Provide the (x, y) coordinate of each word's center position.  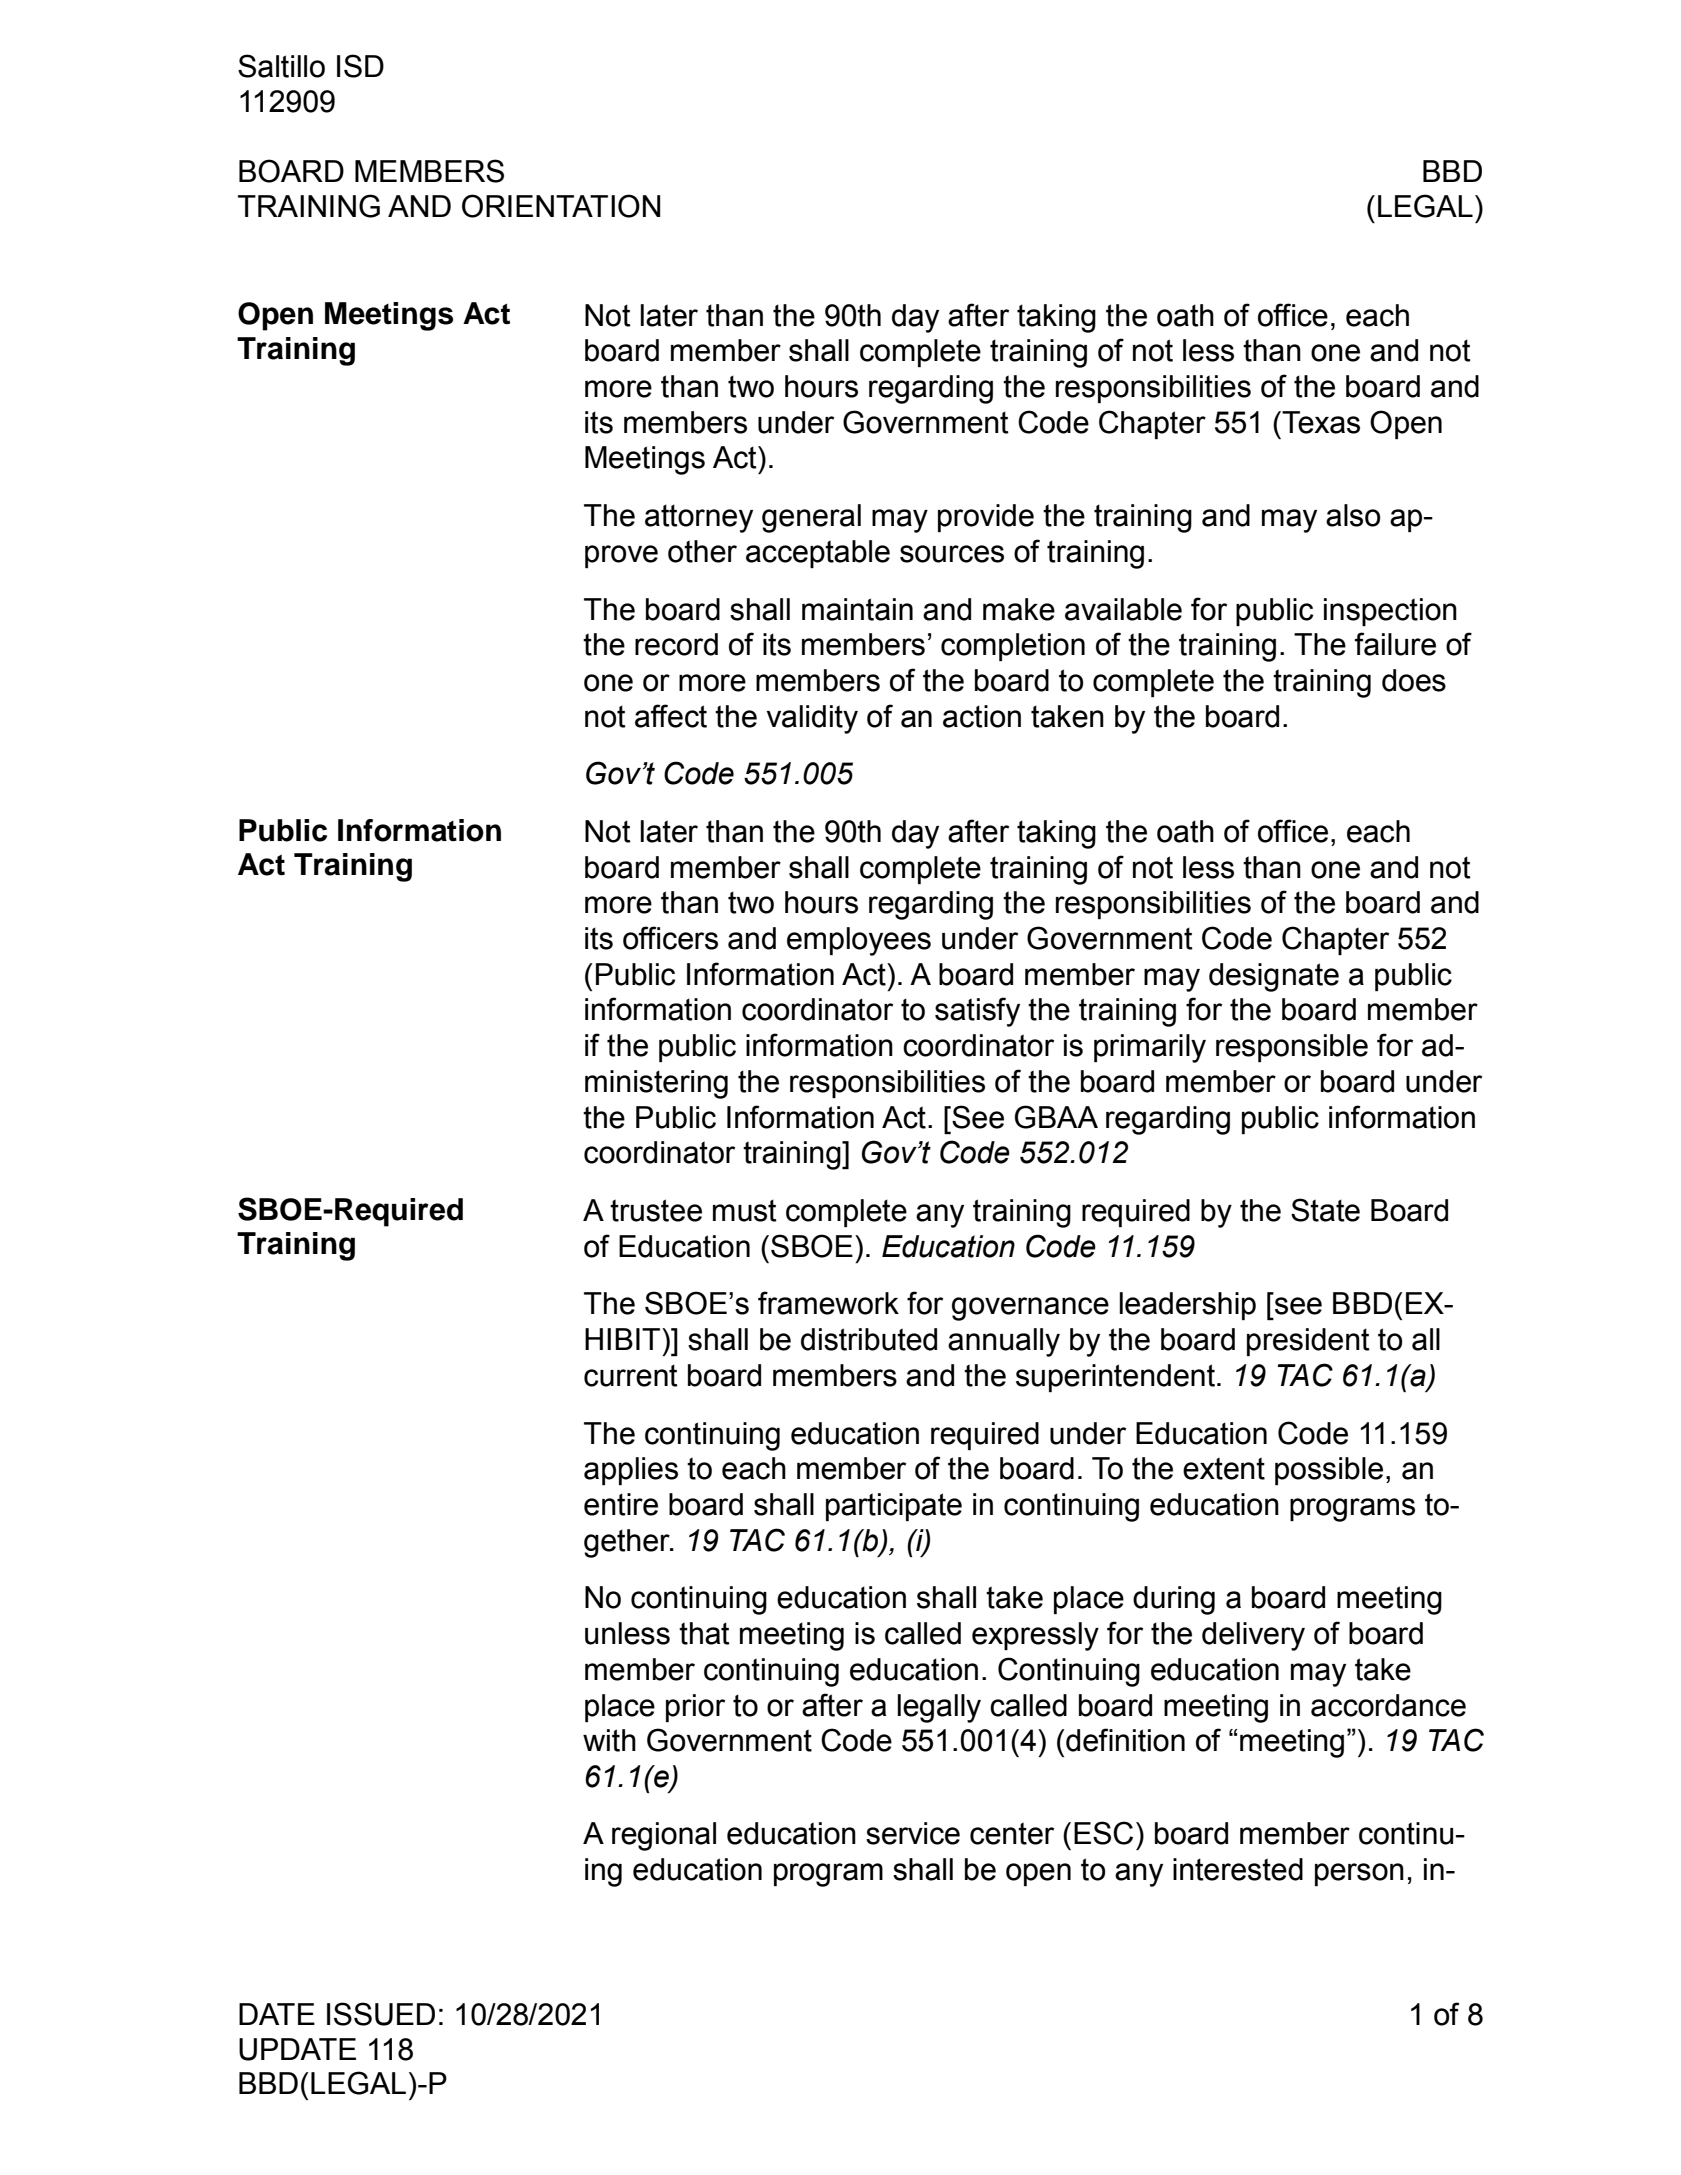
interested (1238, 1869)
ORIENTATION (561, 206)
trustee (656, 1210)
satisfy (977, 1012)
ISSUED (381, 2014)
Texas (1321, 422)
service (913, 1833)
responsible (1292, 1048)
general (811, 518)
